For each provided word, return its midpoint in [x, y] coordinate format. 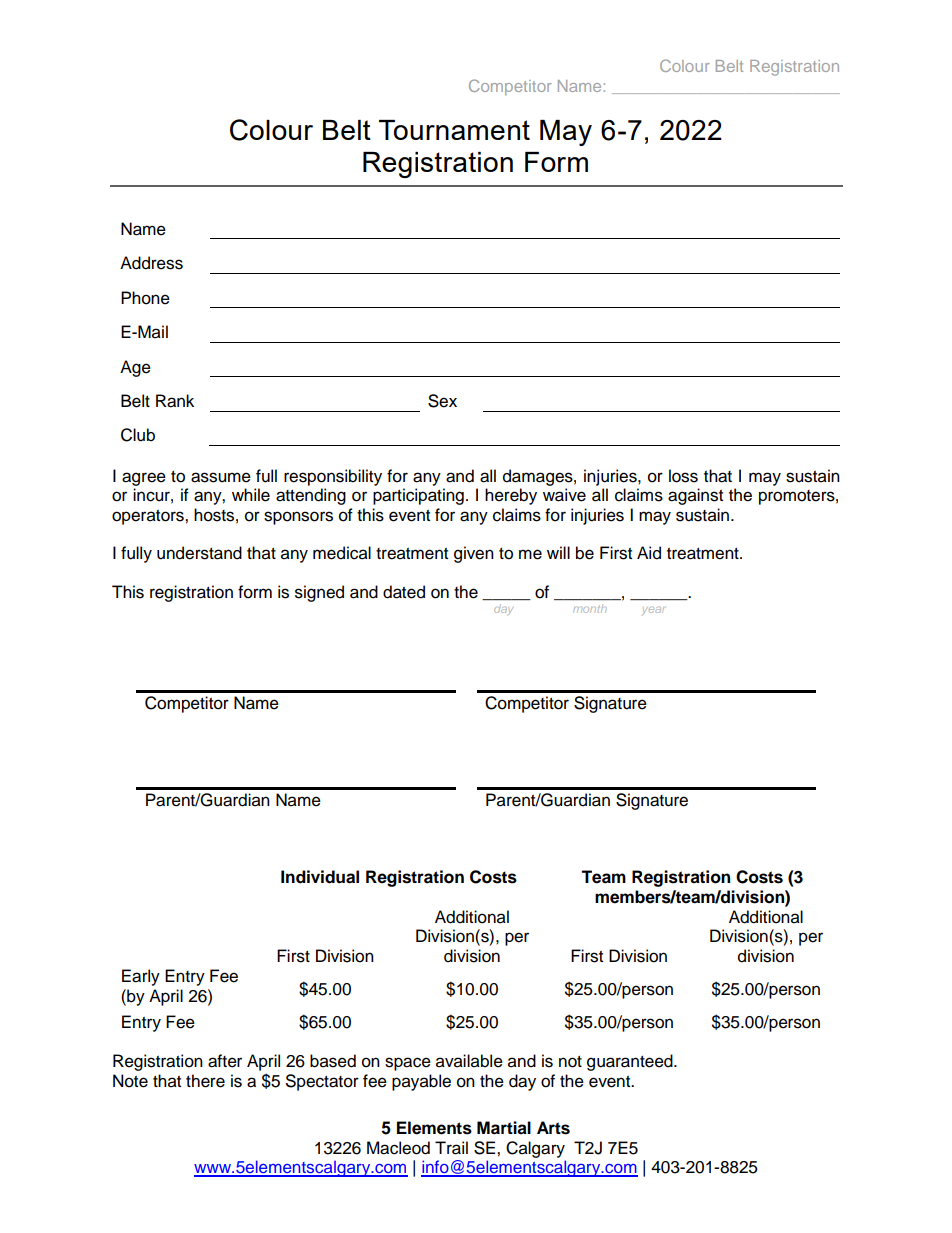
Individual [320, 877]
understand [199, 553]
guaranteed [631, 1062]
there [205, 1081]
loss [683, 476]
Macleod [398, 1148]
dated [404, 592]
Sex [442, 401]
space [408, 1064]
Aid [649, 553]
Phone [145, 298]
